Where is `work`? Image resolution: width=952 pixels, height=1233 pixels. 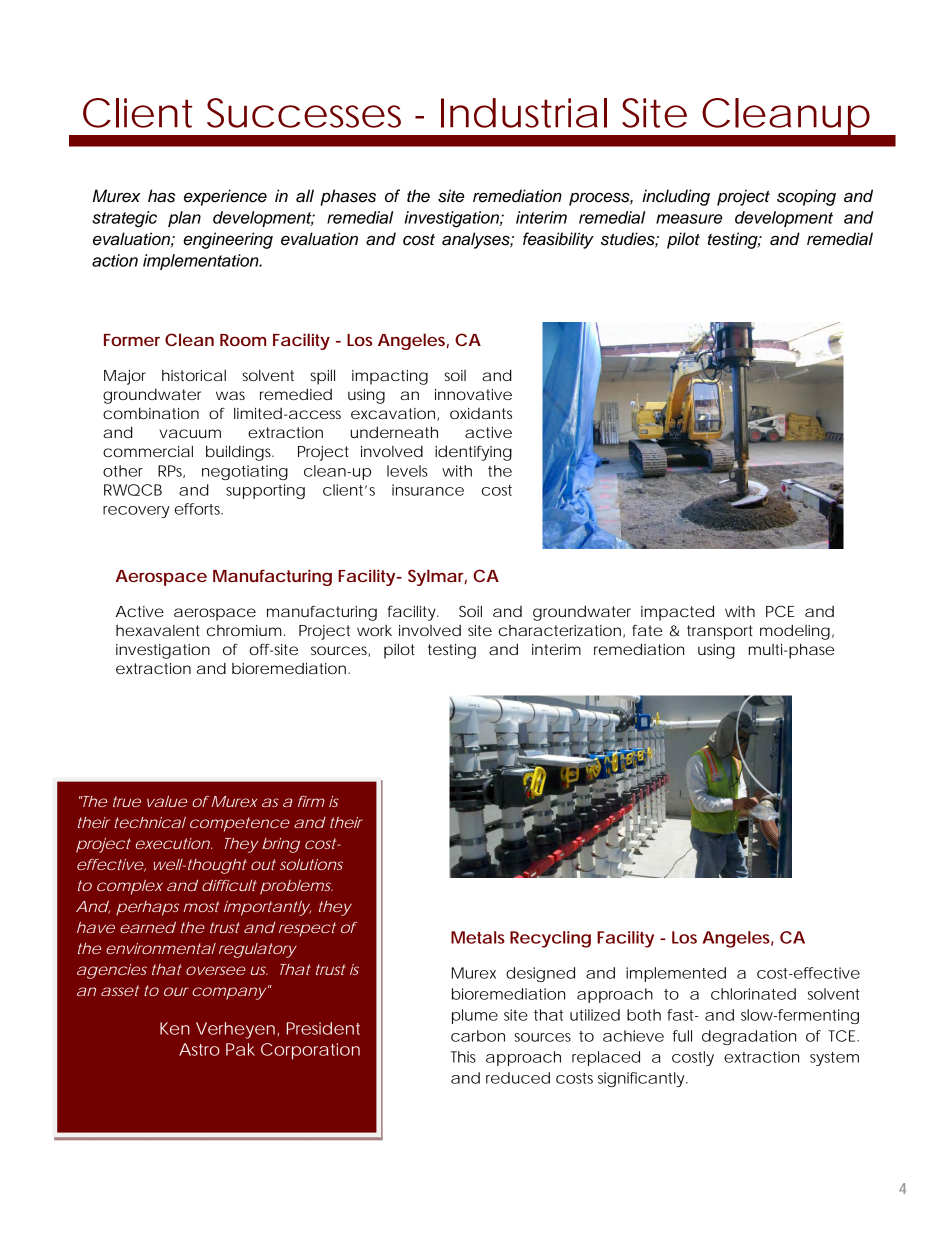 work is located at coordinates (374, 630).
